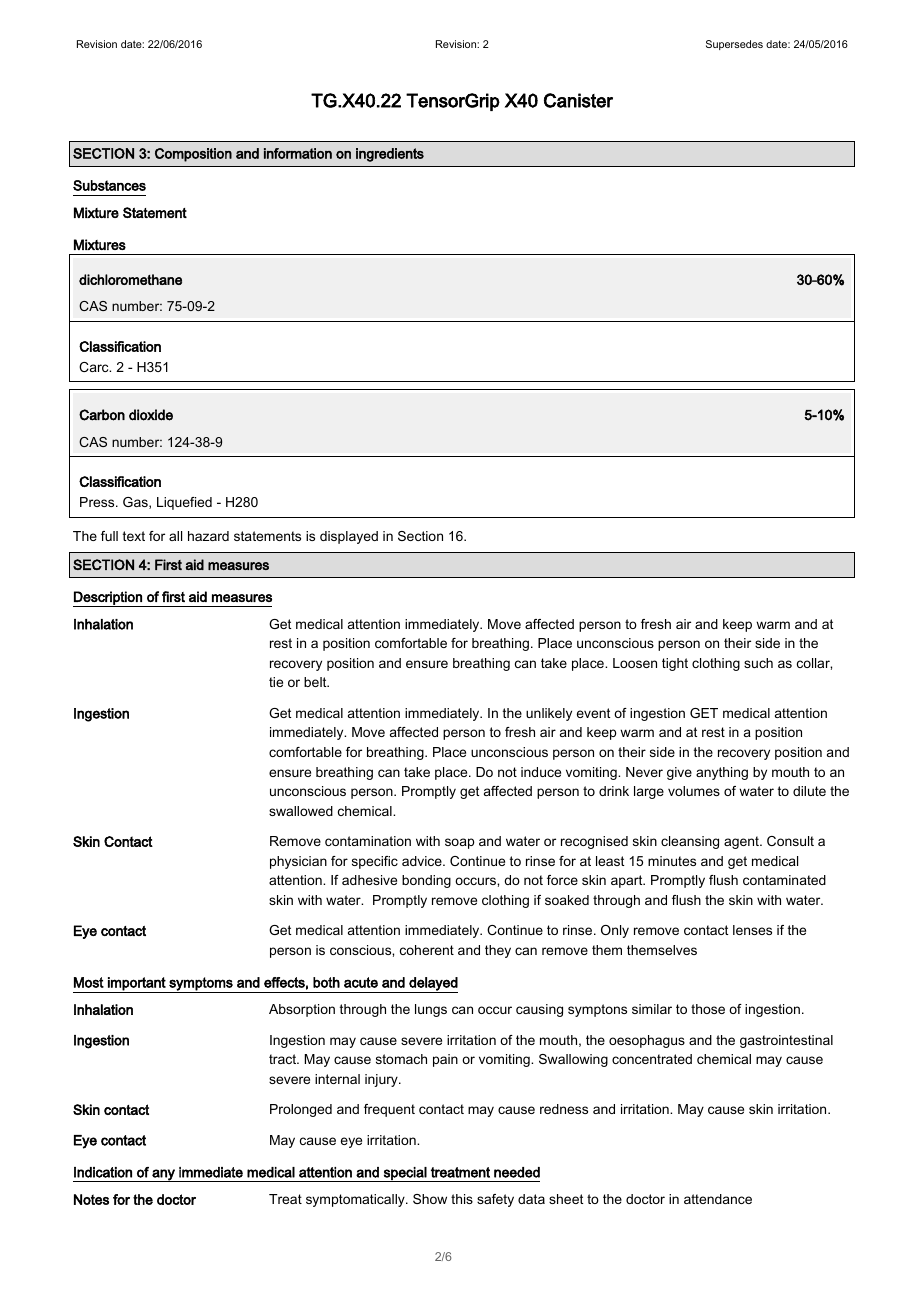  Describe the element at coordinates (549, 714) in the document. I see `unlikely` at that location.
